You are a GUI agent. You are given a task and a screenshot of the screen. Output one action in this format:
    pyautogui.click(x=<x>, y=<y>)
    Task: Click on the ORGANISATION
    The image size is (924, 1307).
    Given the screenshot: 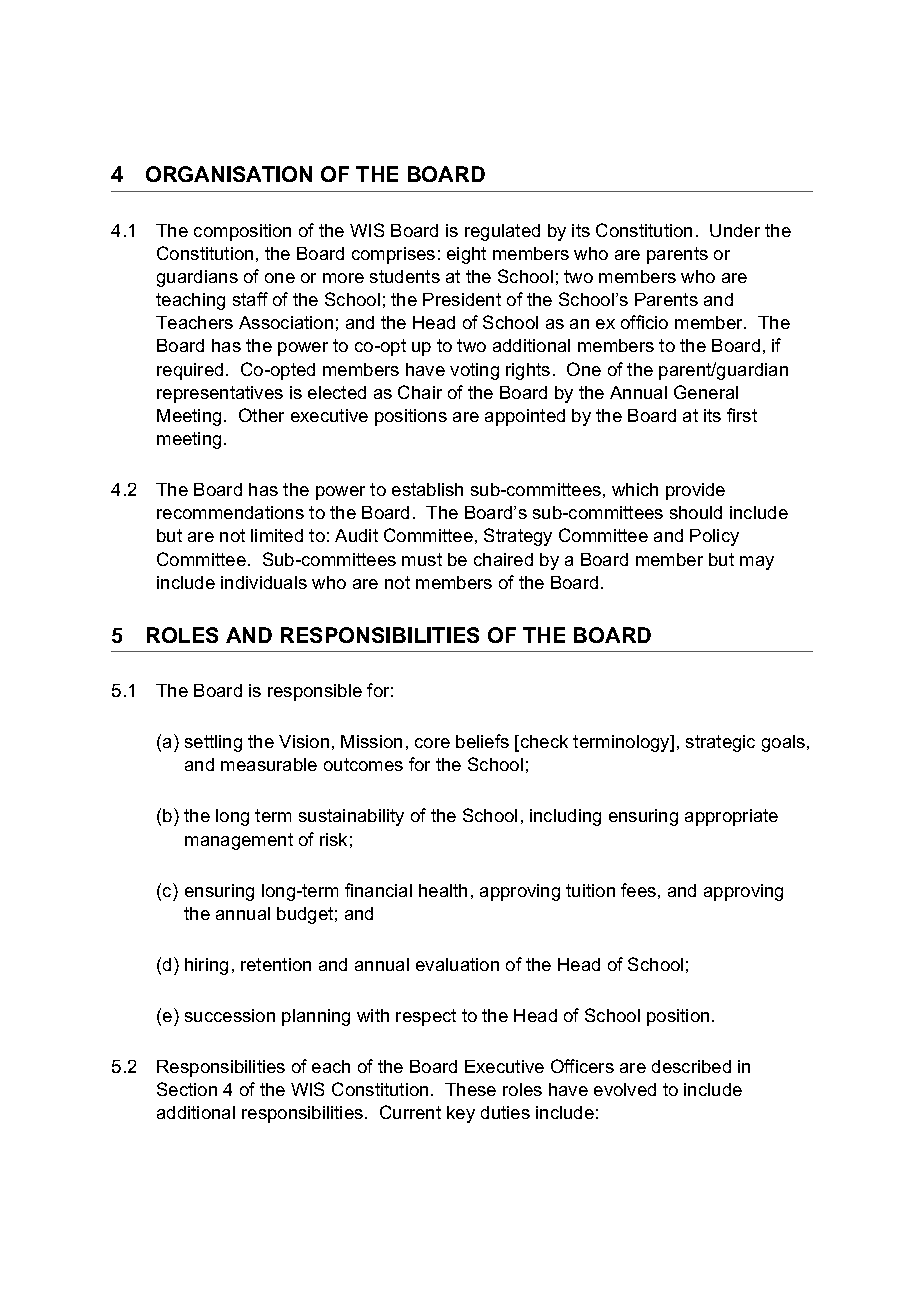 What is the action you would take?
    pyautogui.click(x=229, y=174)
